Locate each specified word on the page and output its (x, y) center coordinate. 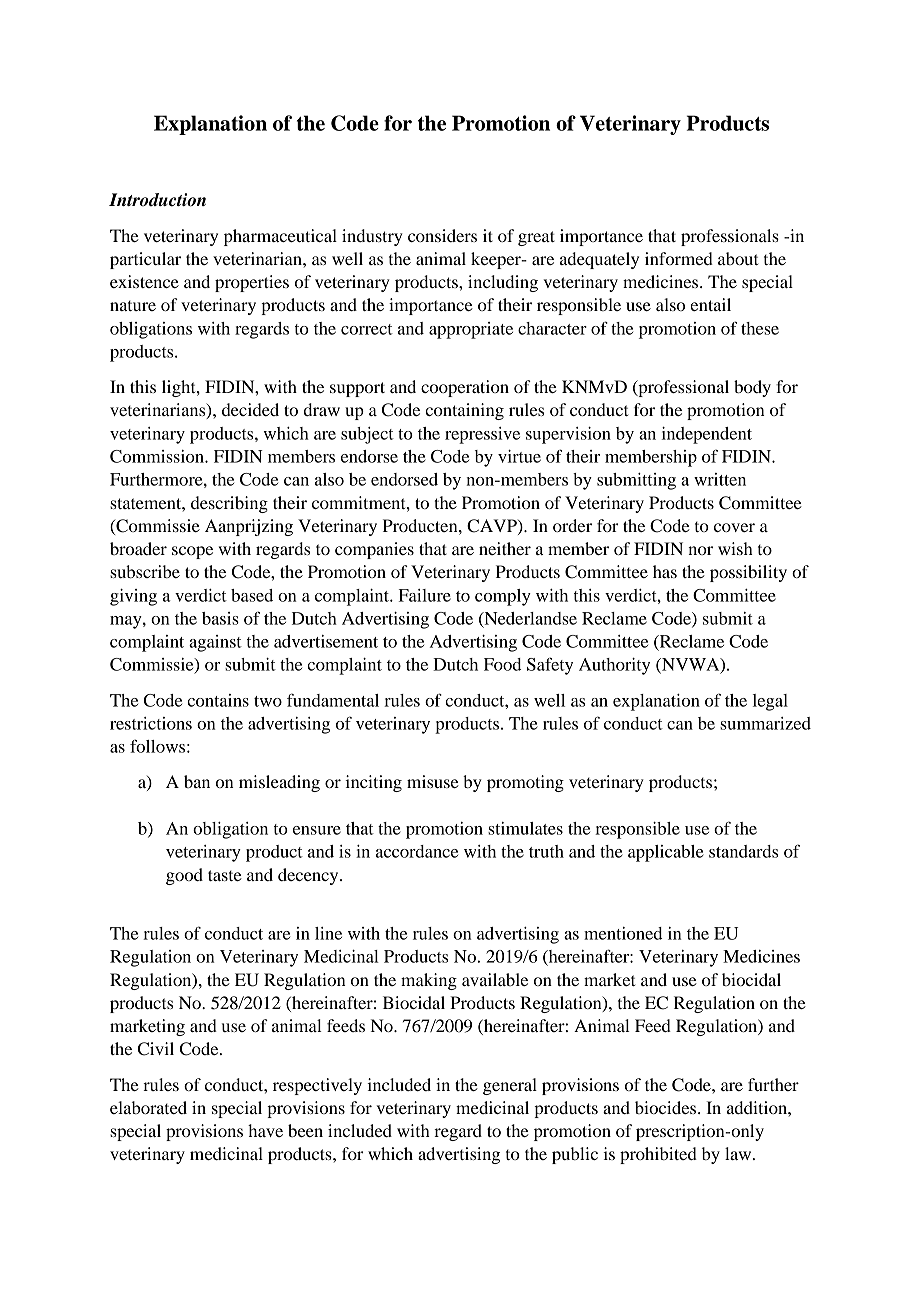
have (265, 1130)
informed (679, 258)
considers (442, 235)
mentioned (623, 933)
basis (220, 618)
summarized (765, 723)
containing (464, 411)
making (429, 981)
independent (707, 435)
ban (197, 781)
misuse (433, 781)
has (665, 571)
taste (225, 875)
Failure (425, 595)
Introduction (157, 200)
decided (250, 409)
